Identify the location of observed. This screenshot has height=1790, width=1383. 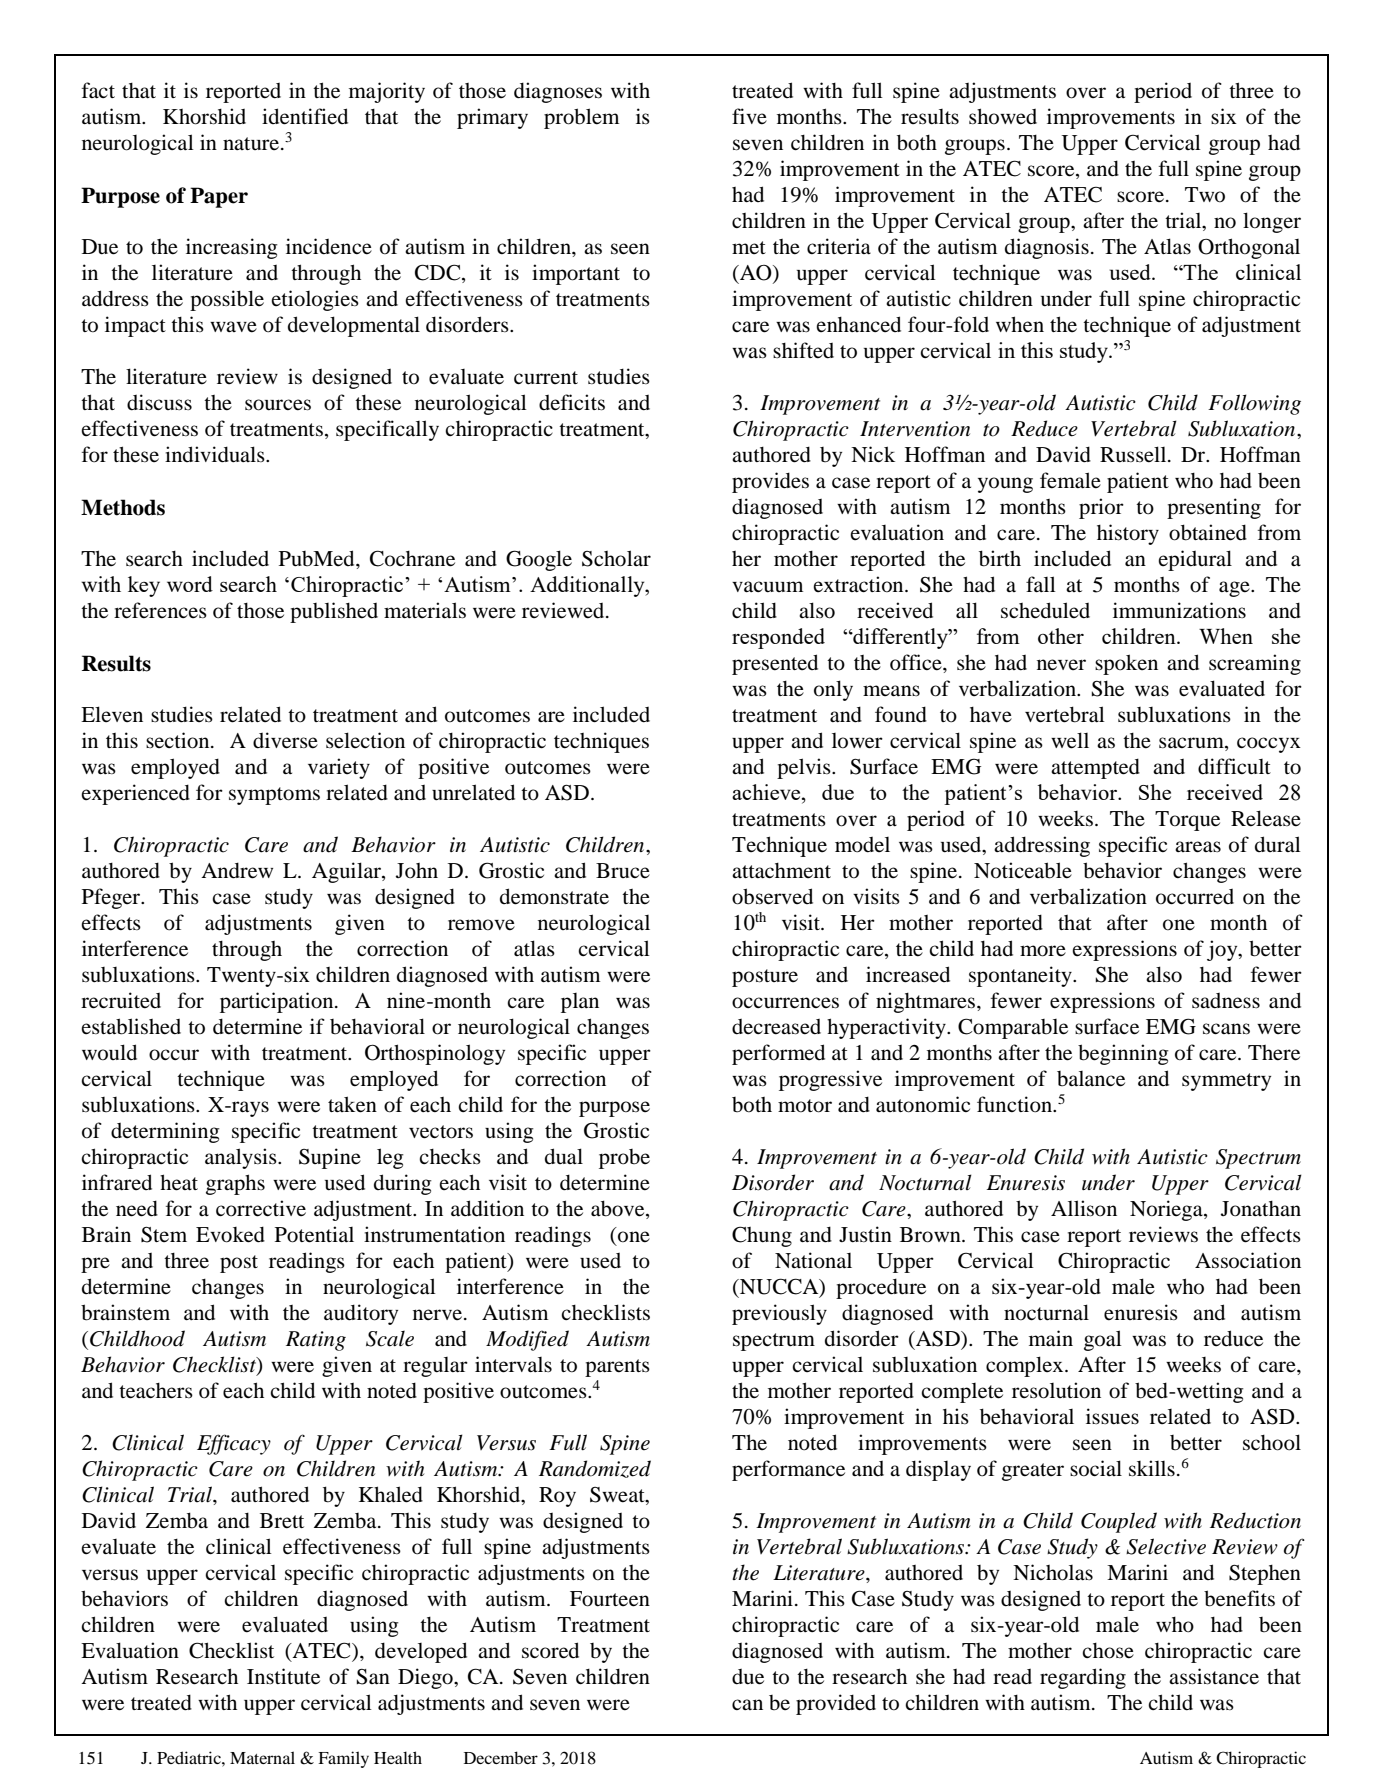
(772, 896).
